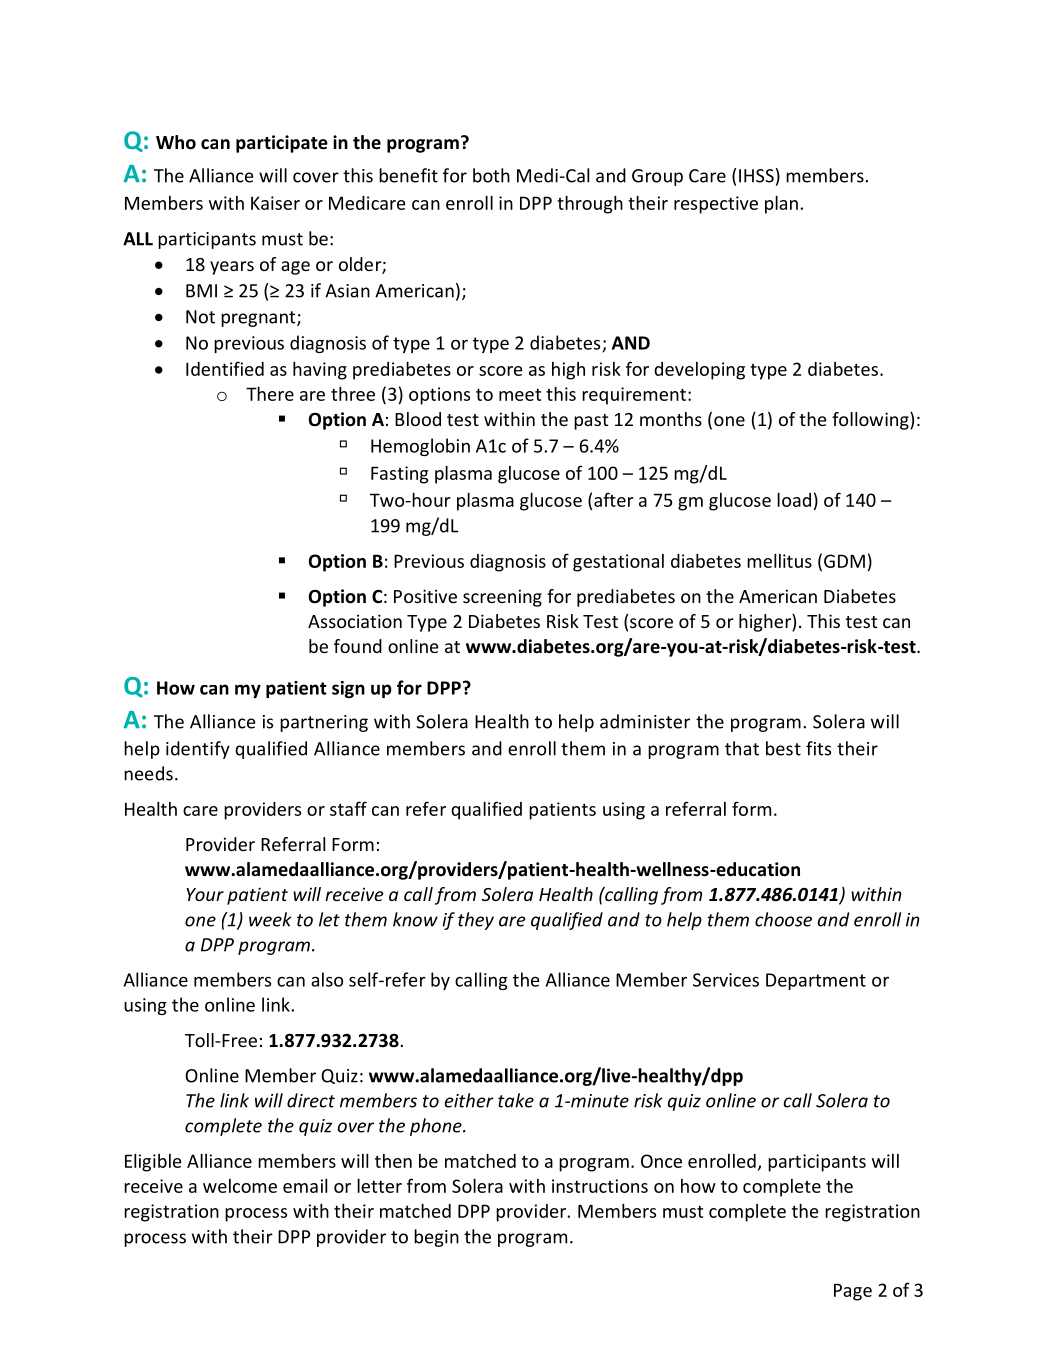 Image resolution: width=1047 pixels, height=1355 pixels. Describe the element at coordinates (240, 1186) in the image. I see `welcome` at that location.
